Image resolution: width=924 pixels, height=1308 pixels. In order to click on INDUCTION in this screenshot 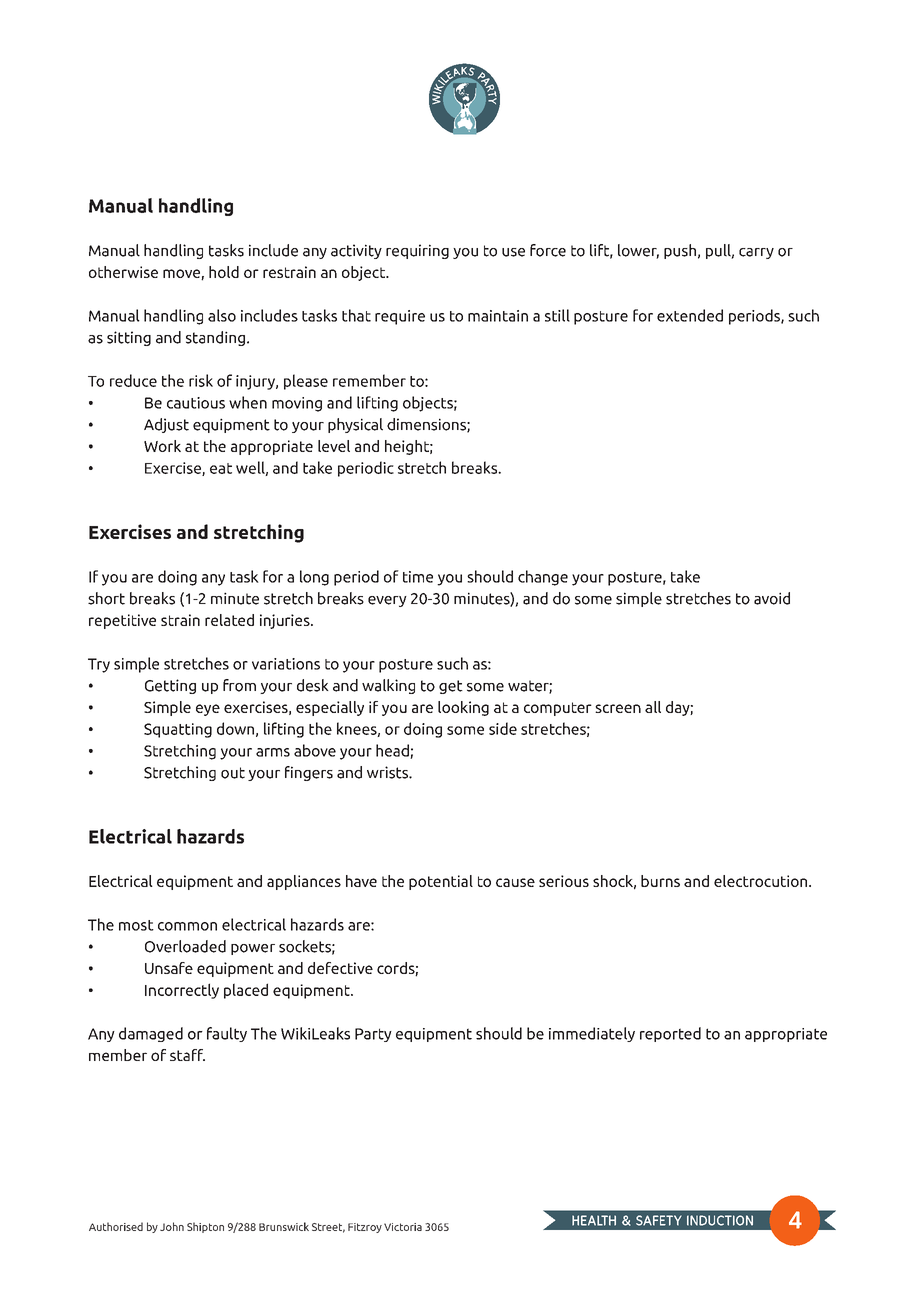, I will do `click(720, 1220)`.
